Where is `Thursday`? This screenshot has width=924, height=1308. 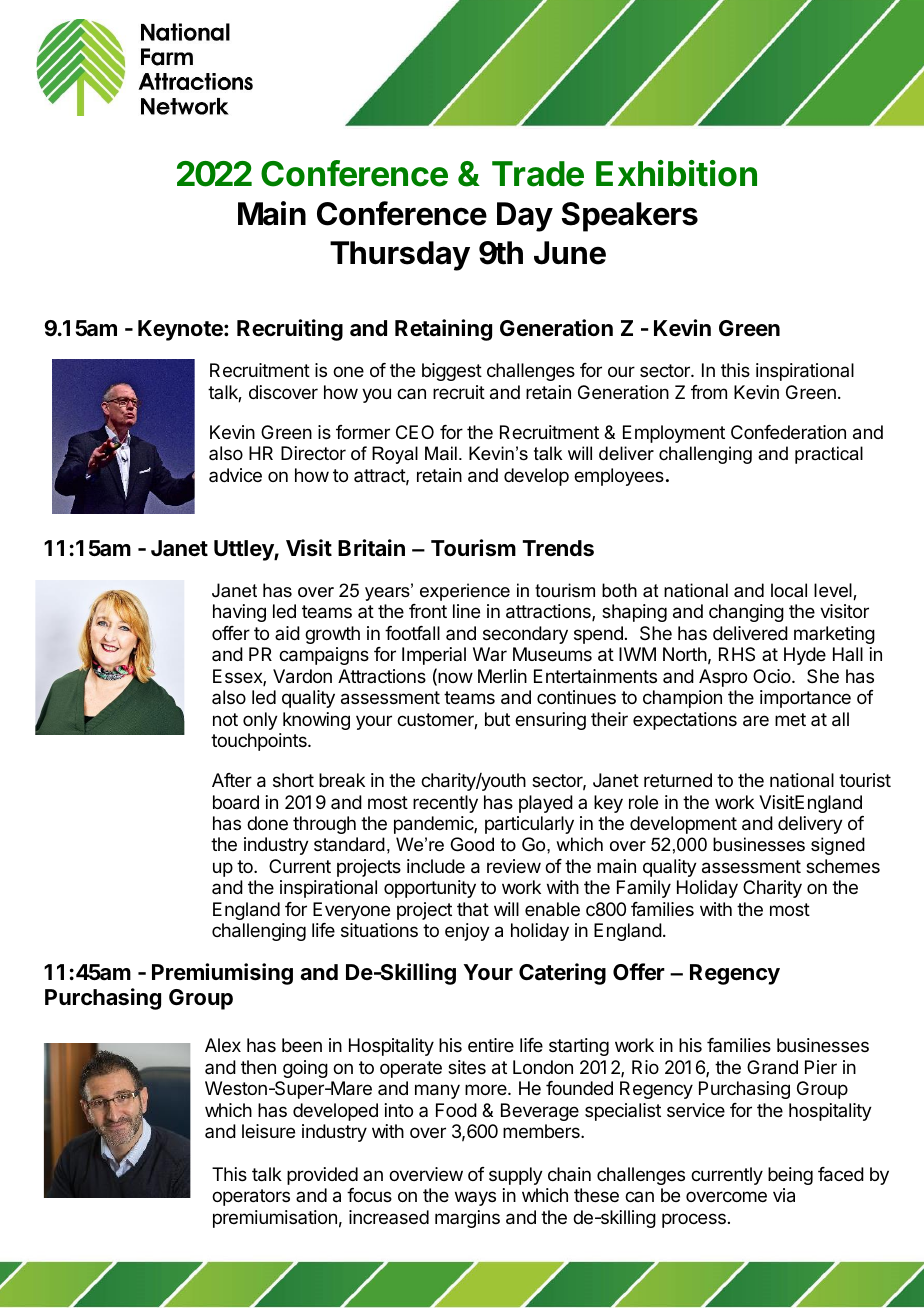 Thursday is located at coordinates (400, 256).
